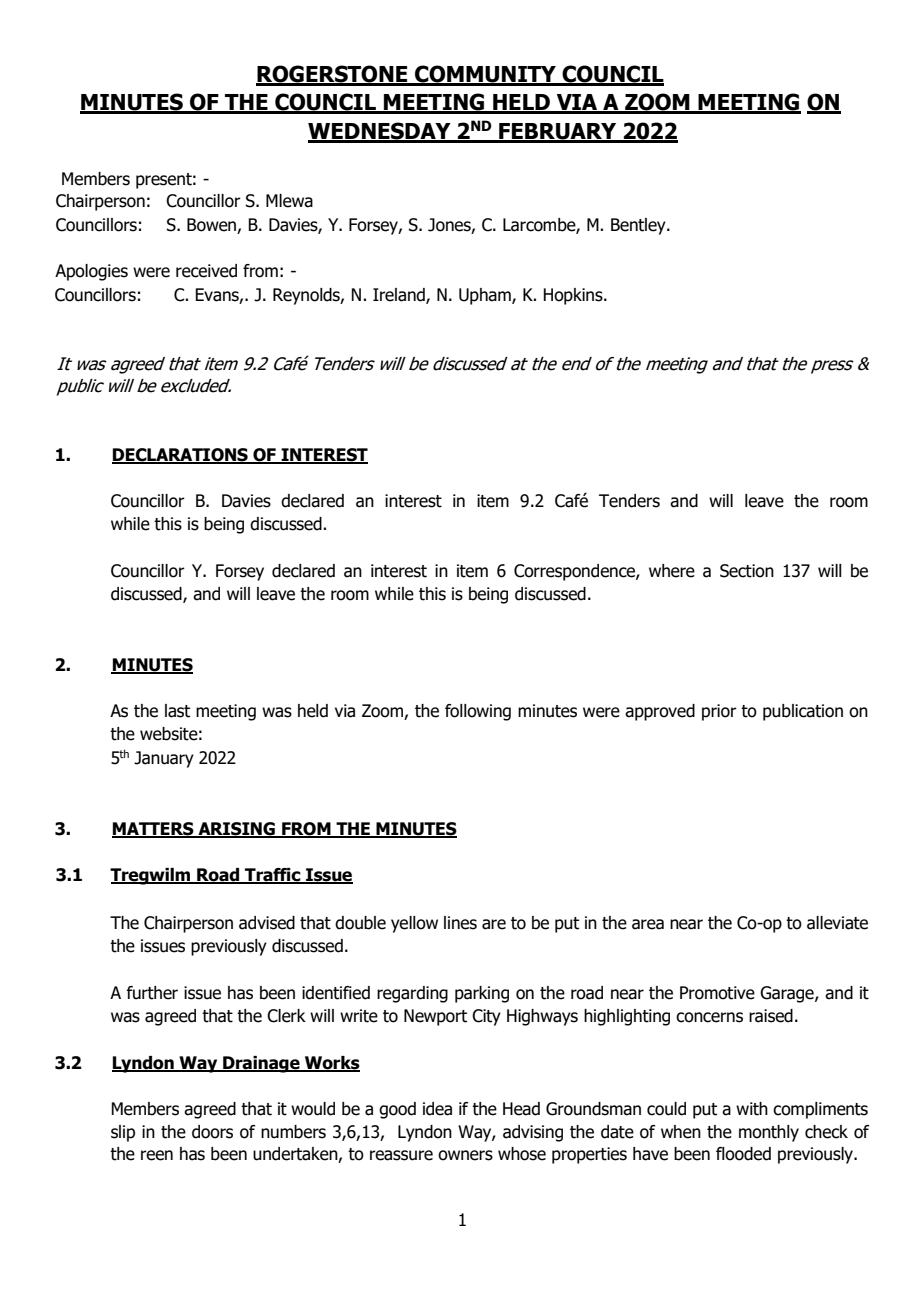  I want to click on received, so click(206, 271).
